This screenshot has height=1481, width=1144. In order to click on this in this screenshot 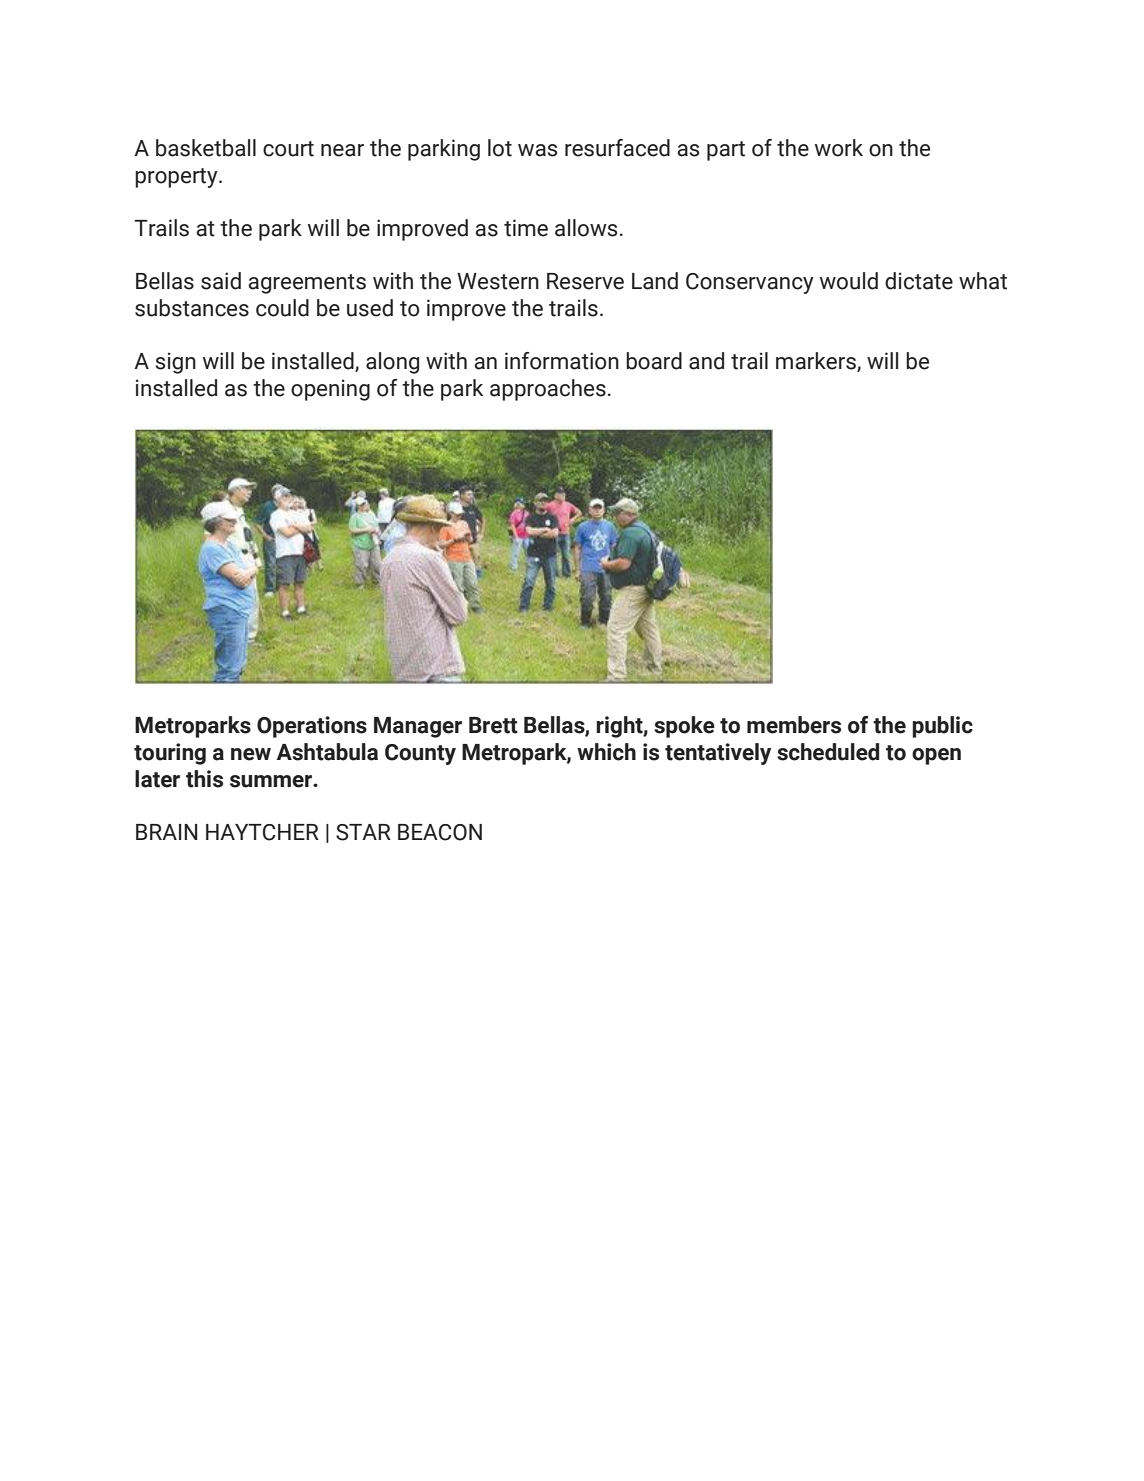, I will do `click(204, 779)`.
